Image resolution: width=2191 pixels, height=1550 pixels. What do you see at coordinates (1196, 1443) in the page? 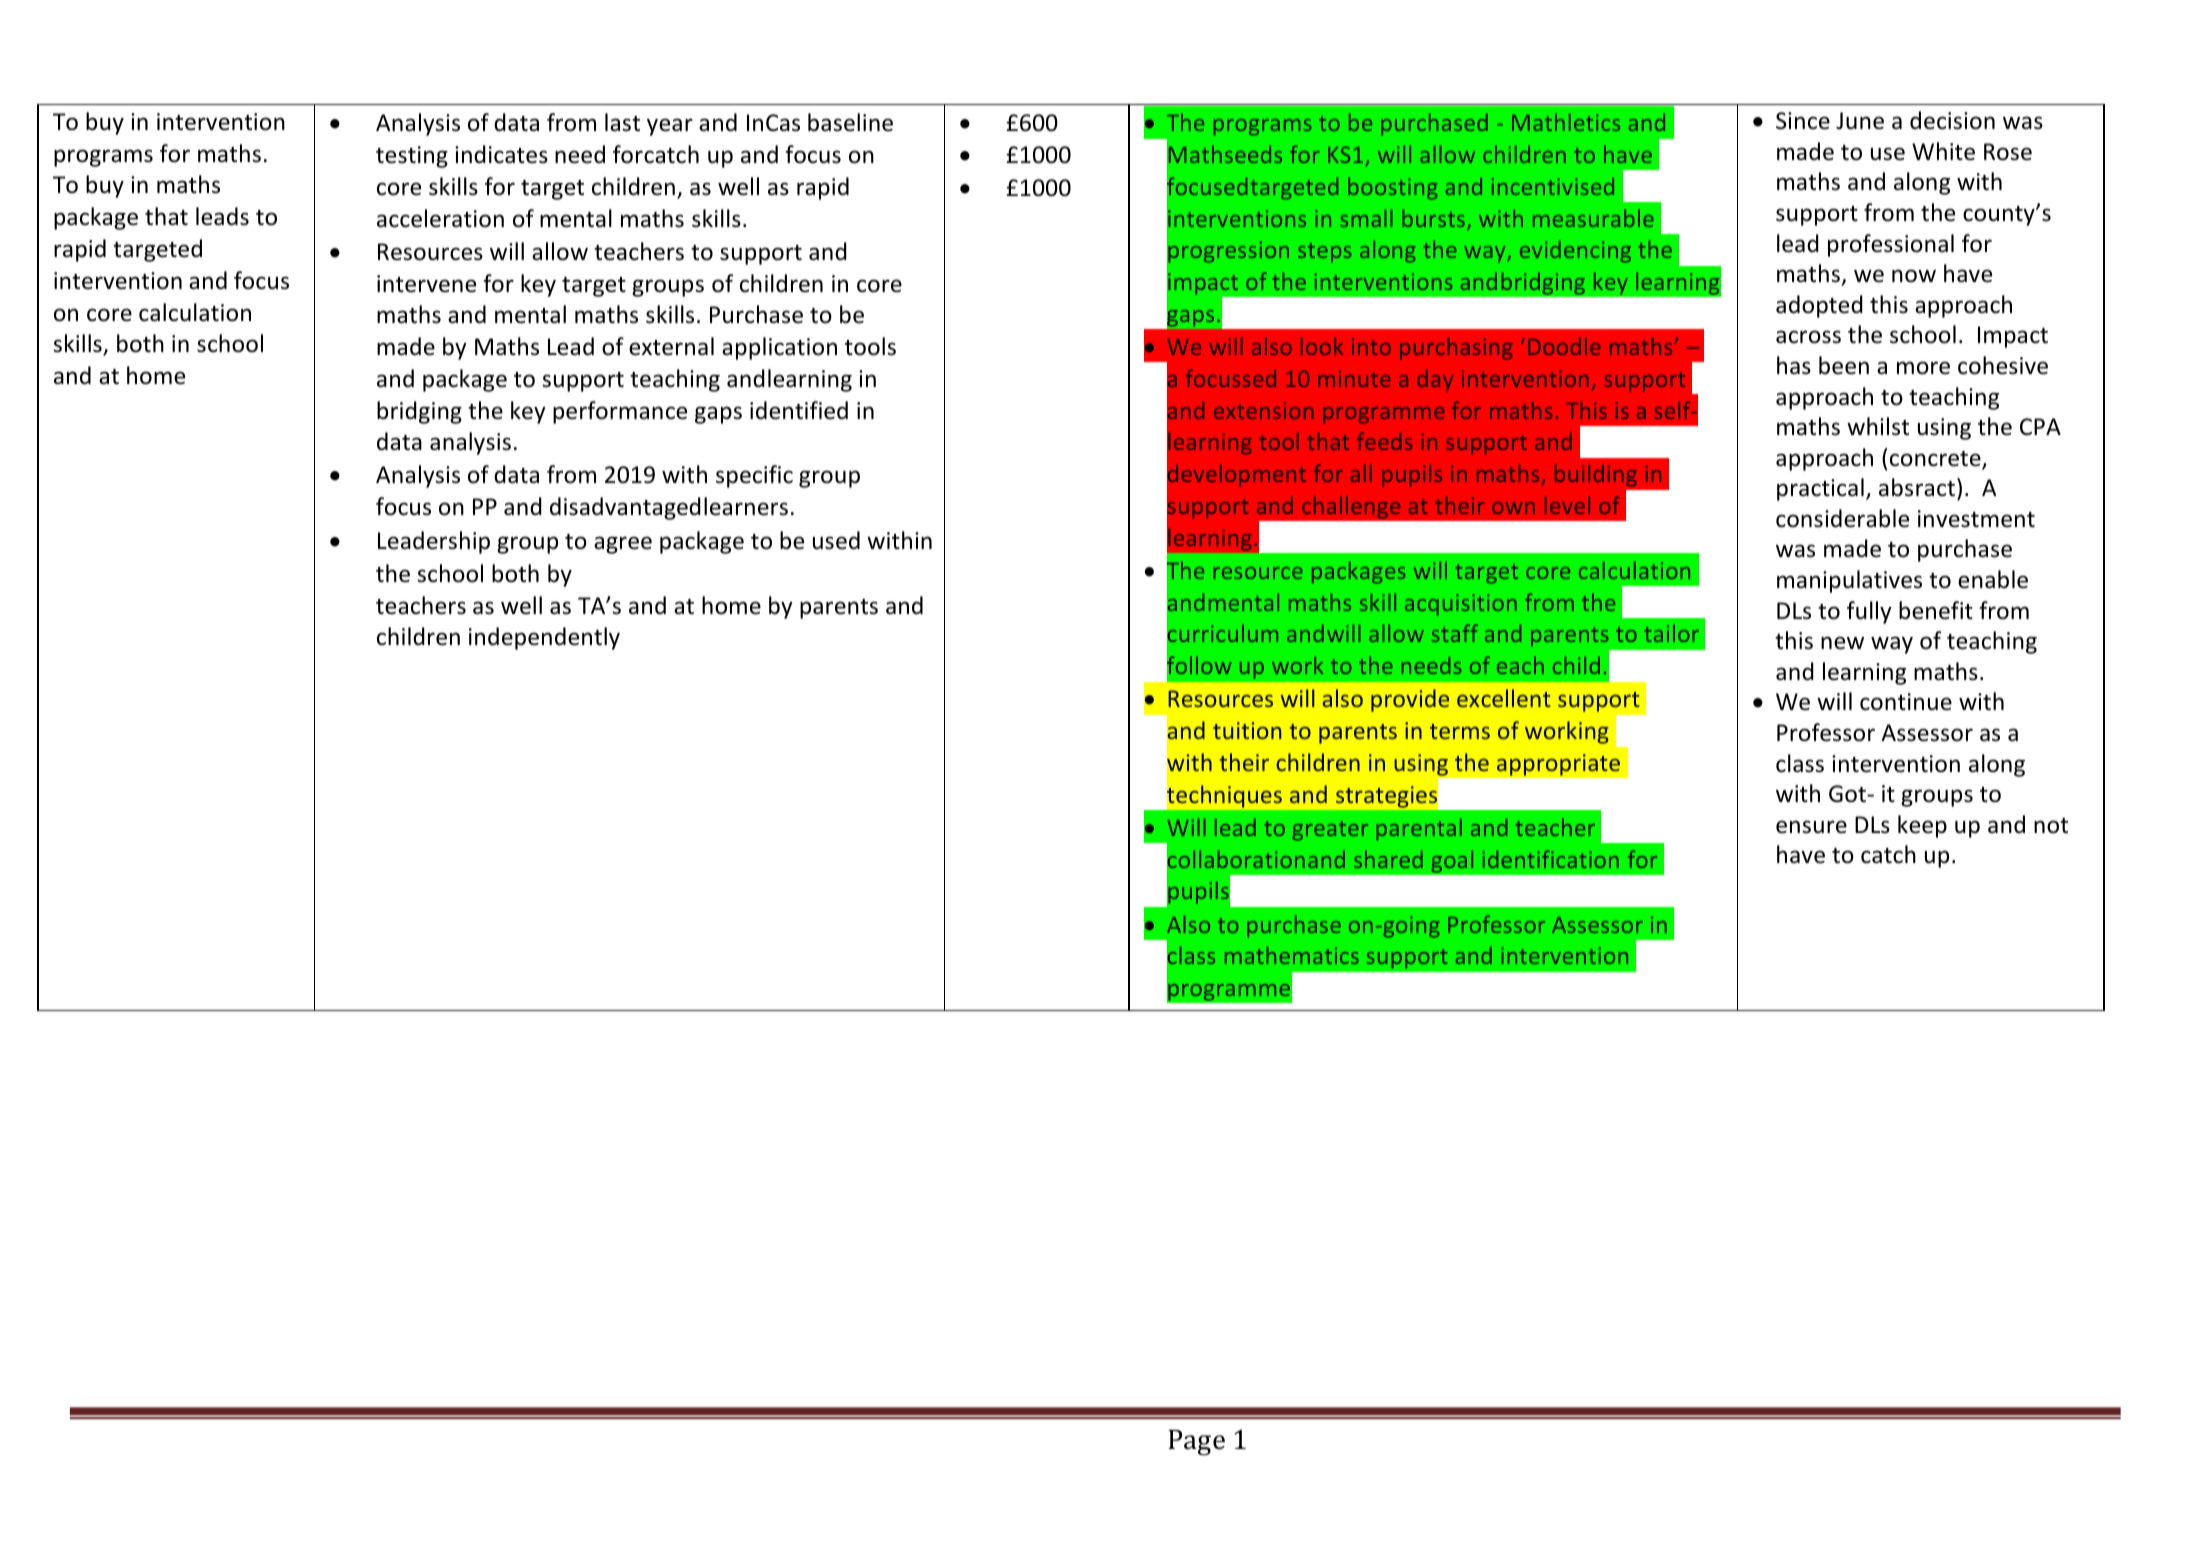
I see `Page` at bounding box center [1196, 1443].
